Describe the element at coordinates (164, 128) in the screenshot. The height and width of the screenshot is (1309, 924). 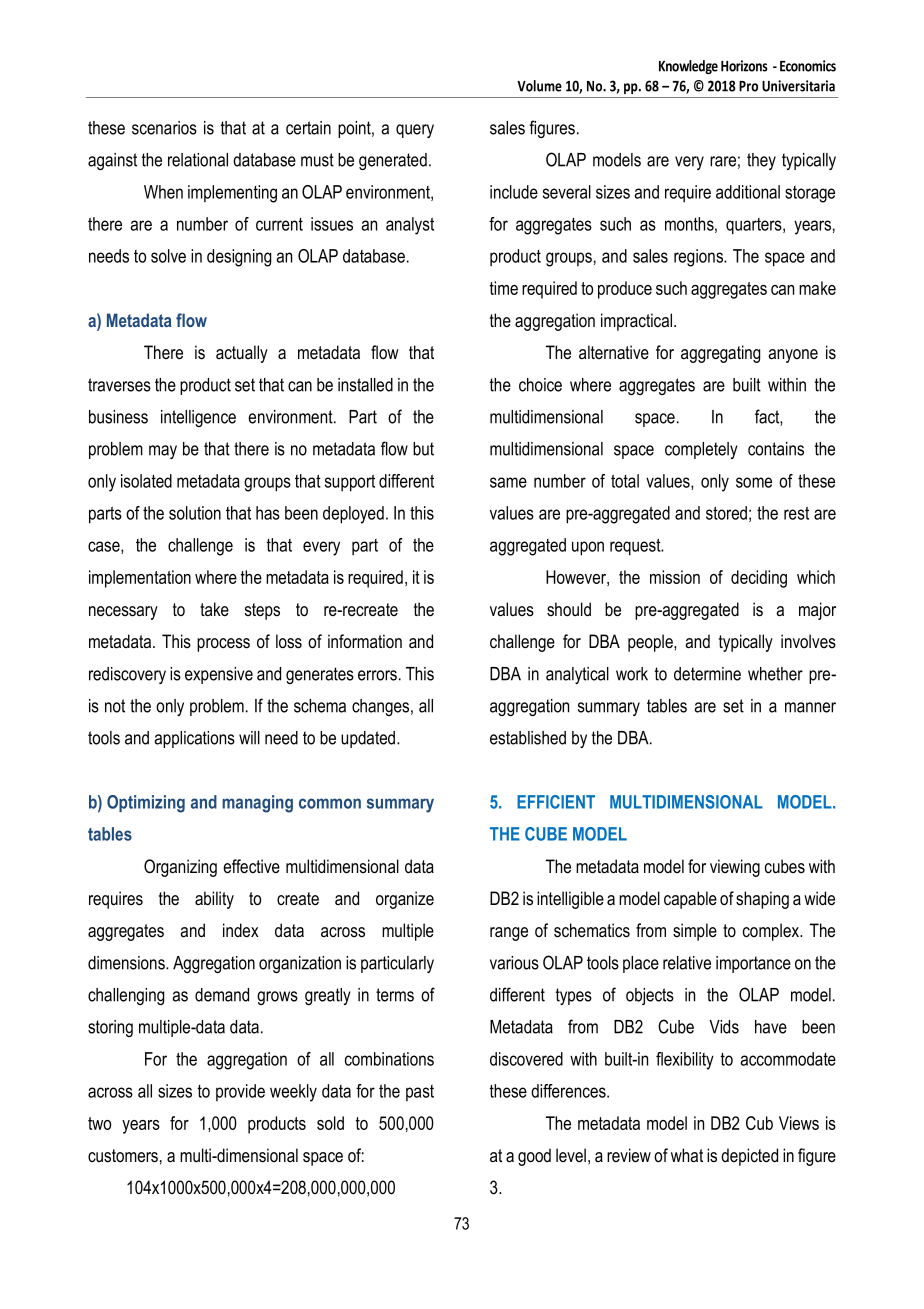
I see `scenarios` at that location.
